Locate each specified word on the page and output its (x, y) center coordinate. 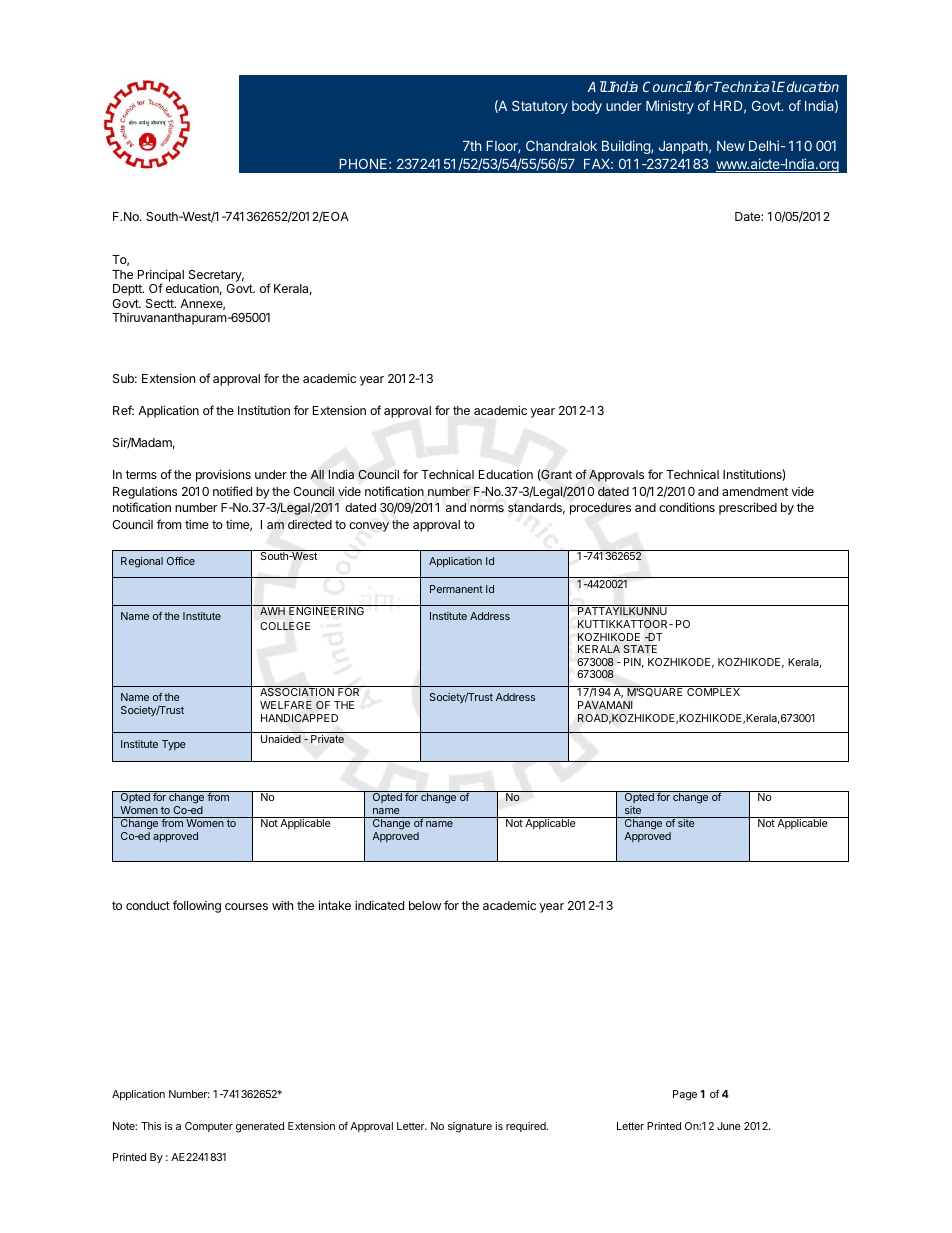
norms (487, 508)
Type (174, 745)
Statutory (540, 107)
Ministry (670, 107)
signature (470, 1127)
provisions (223, 475)
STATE (640, 649)
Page (685, 1095)
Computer (209, 1127)
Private (327, 739)
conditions (687, 507)
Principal (161, 276)
